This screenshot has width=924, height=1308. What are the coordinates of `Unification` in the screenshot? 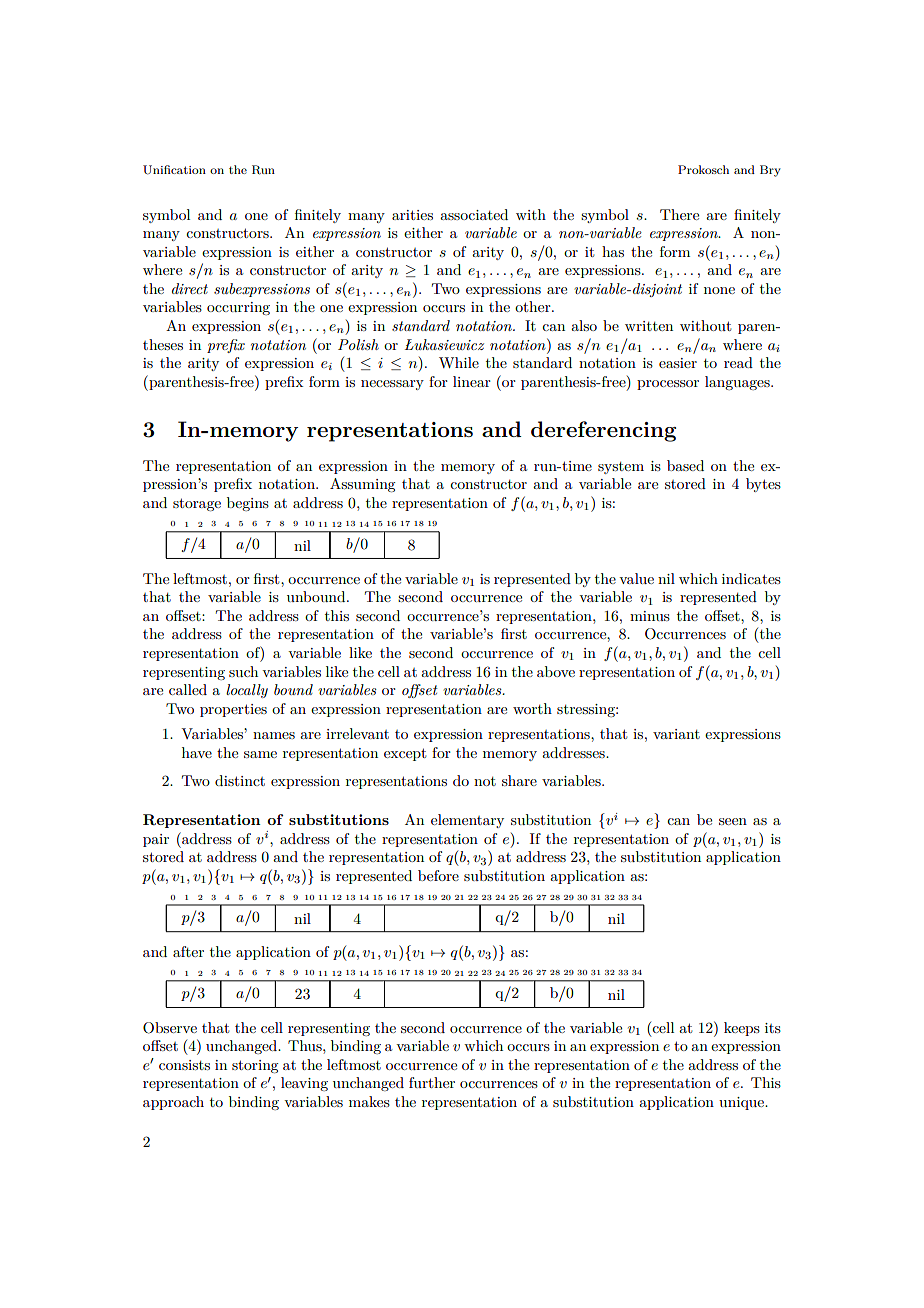 It's located at (174, 170).
